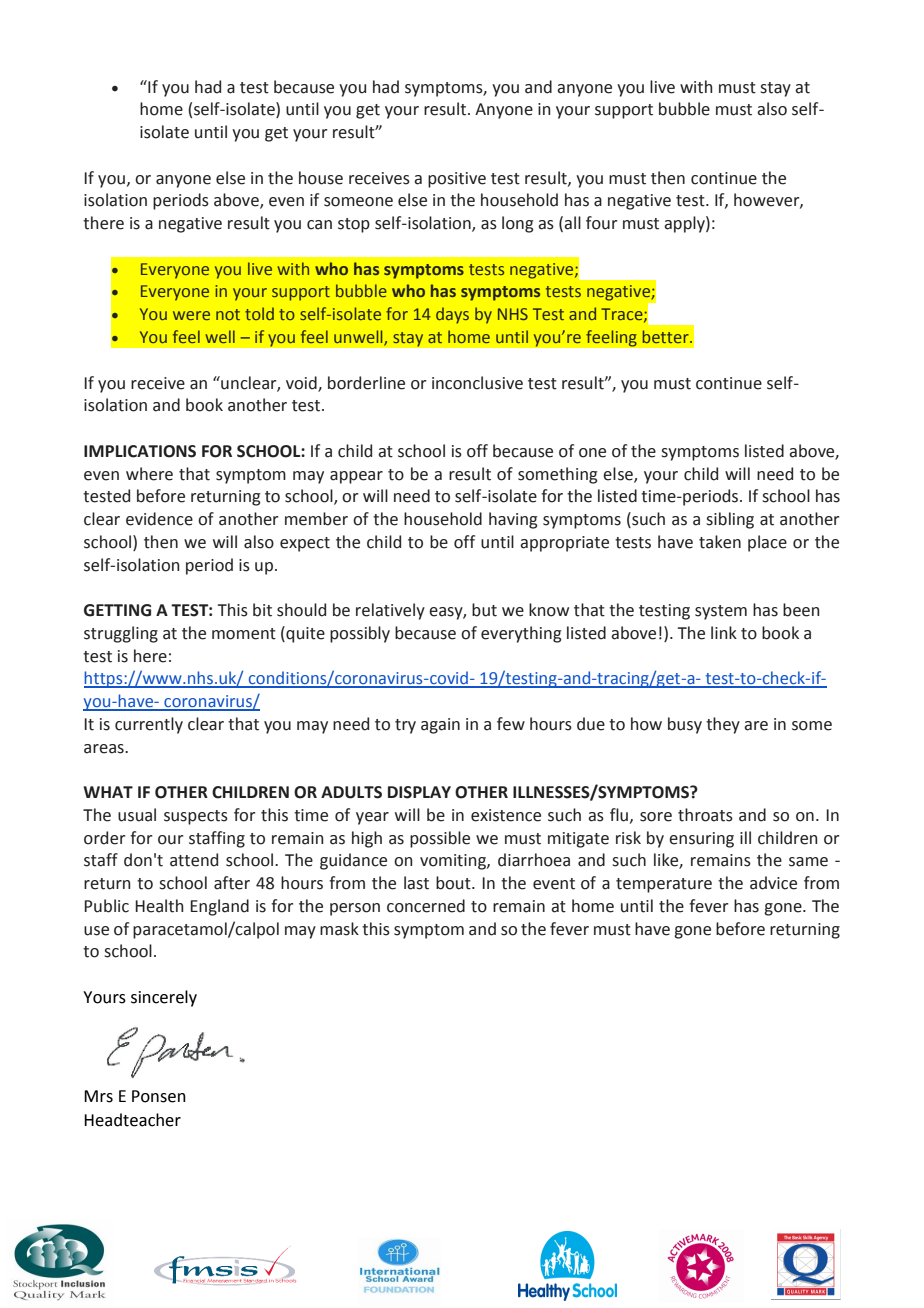  I want to click on four, so click(601, 223).
